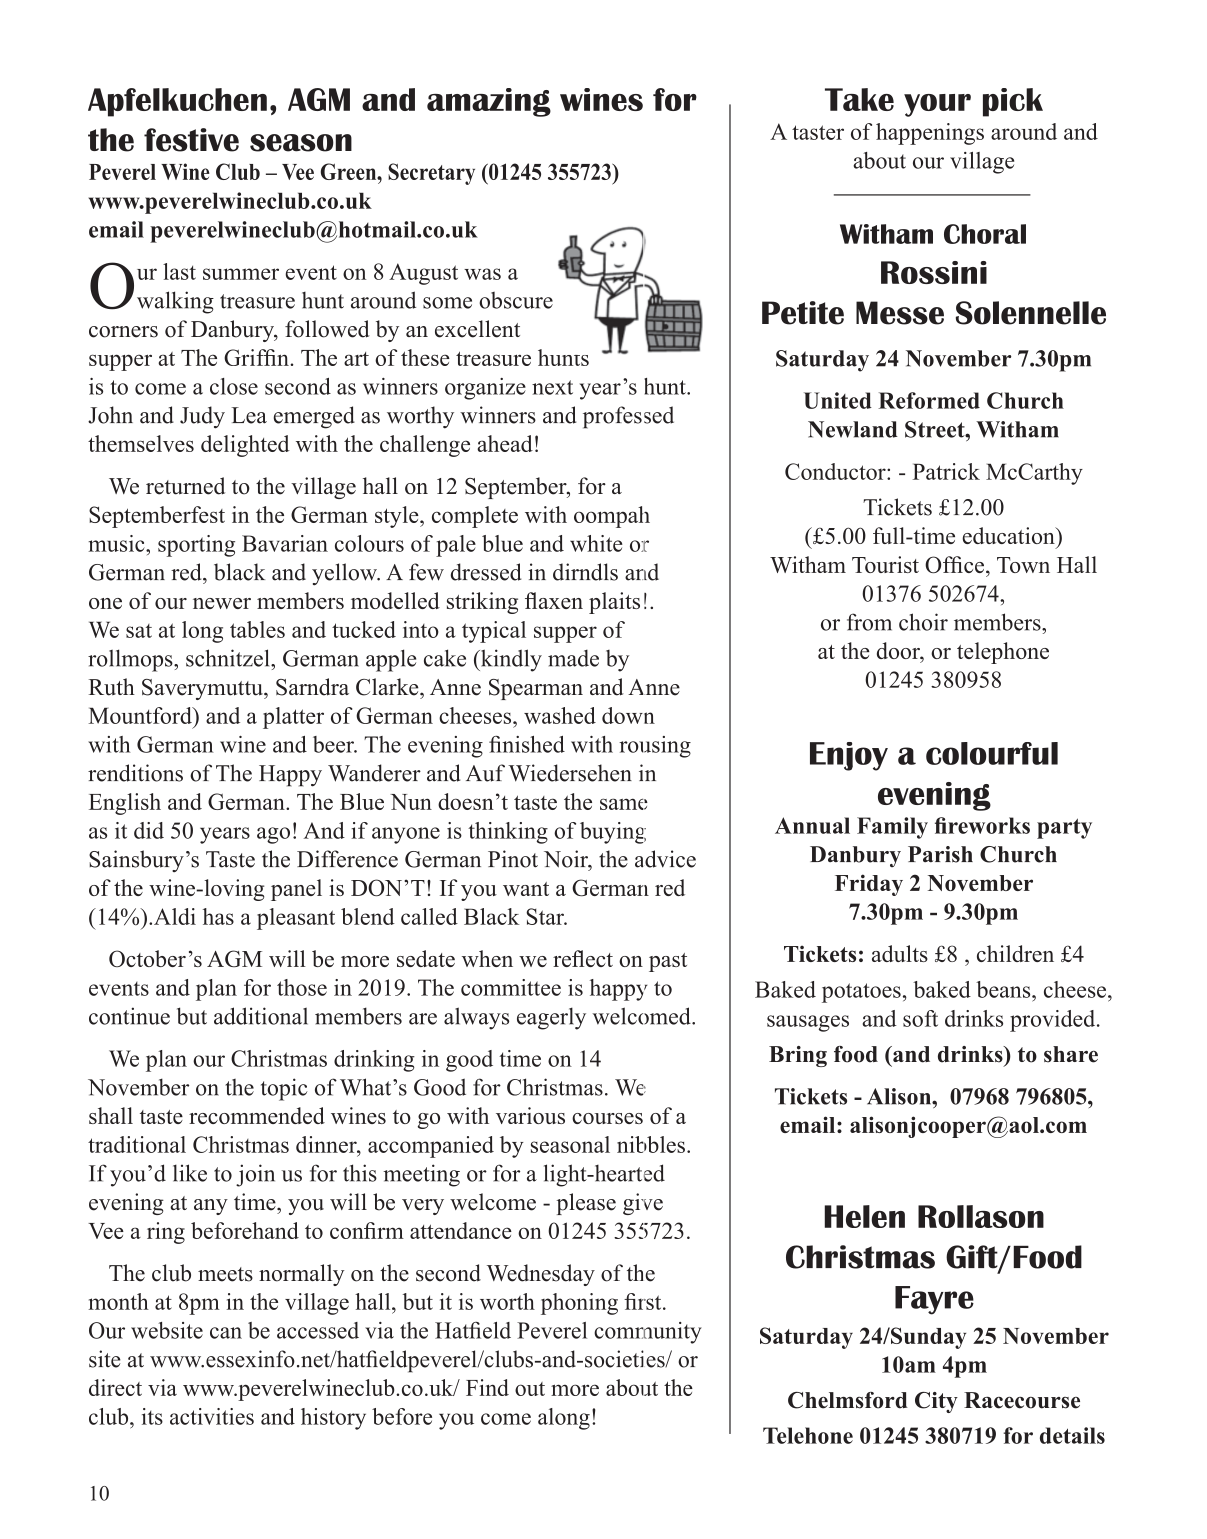 This screenshot has height=1539, width=1207. I want to click on renditions, so click(135, 773).
